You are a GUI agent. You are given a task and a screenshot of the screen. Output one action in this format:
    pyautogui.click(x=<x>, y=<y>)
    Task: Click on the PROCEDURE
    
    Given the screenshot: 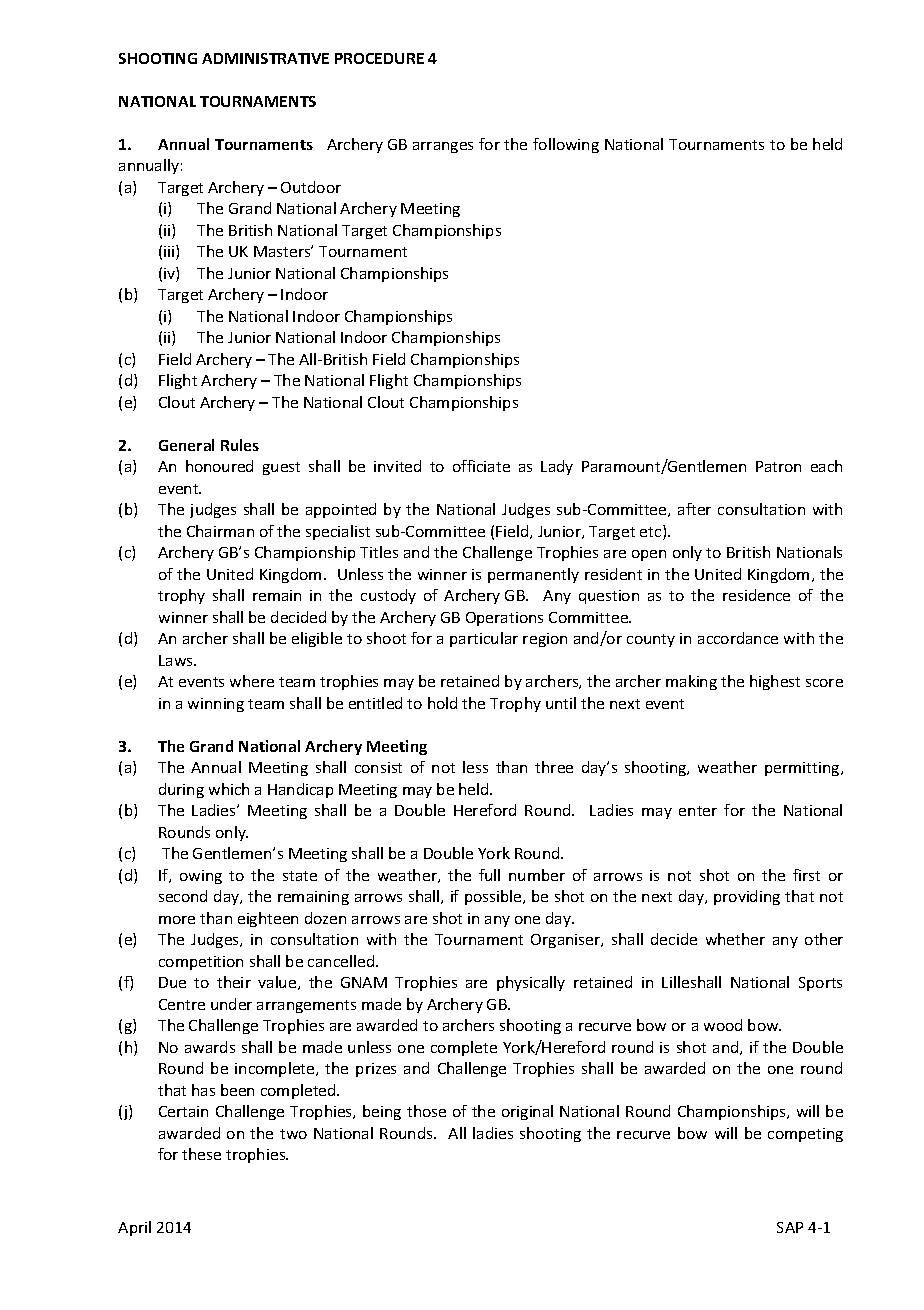 What is the action you would take?
    pyautogui.click(x=379, y=58)
